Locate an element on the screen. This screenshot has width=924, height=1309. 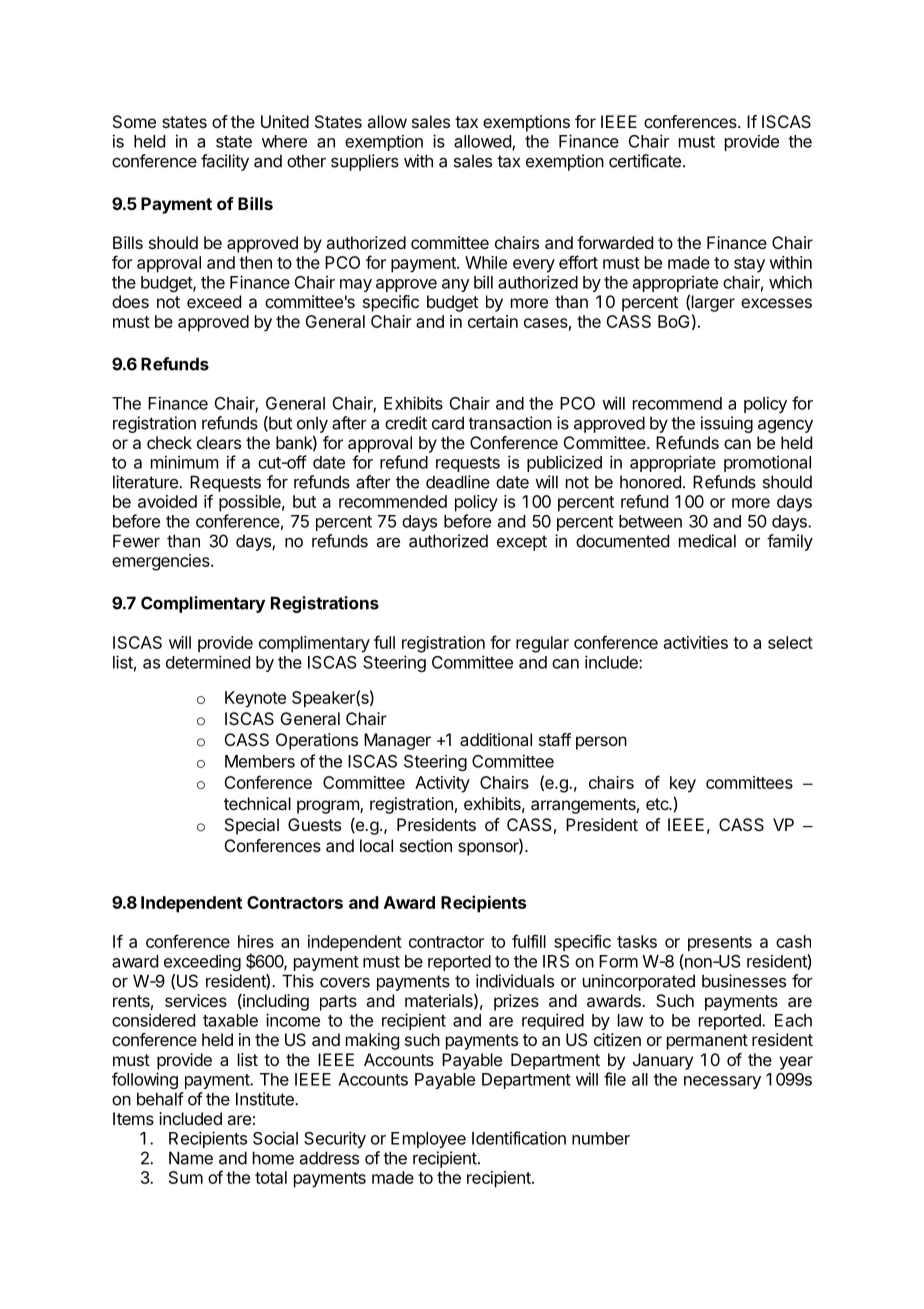
suppliers is located at coordinates (365, 162).
